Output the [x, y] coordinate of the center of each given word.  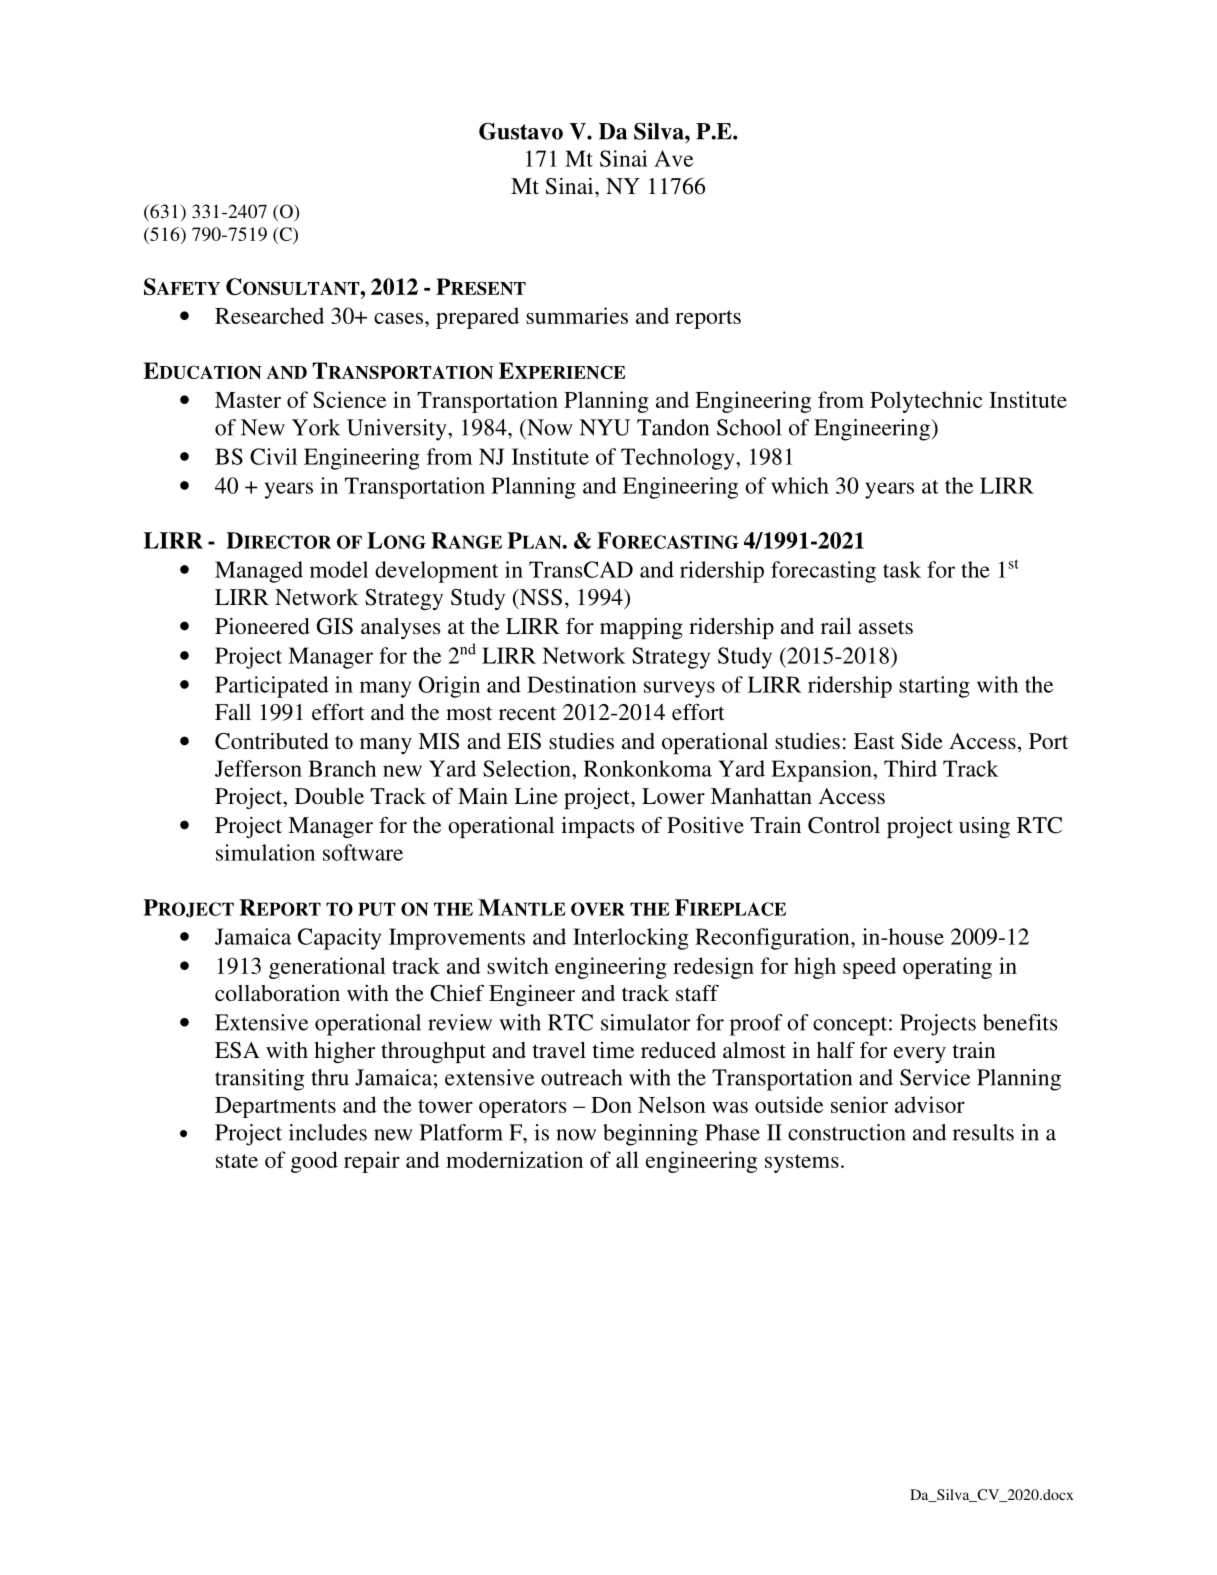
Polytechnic [926, 402]
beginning [650, 1135]
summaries [577, 315]
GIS [335, 626]
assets [886, 627]
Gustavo [521, 131]
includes [328, 1132]
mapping [641, 628]
